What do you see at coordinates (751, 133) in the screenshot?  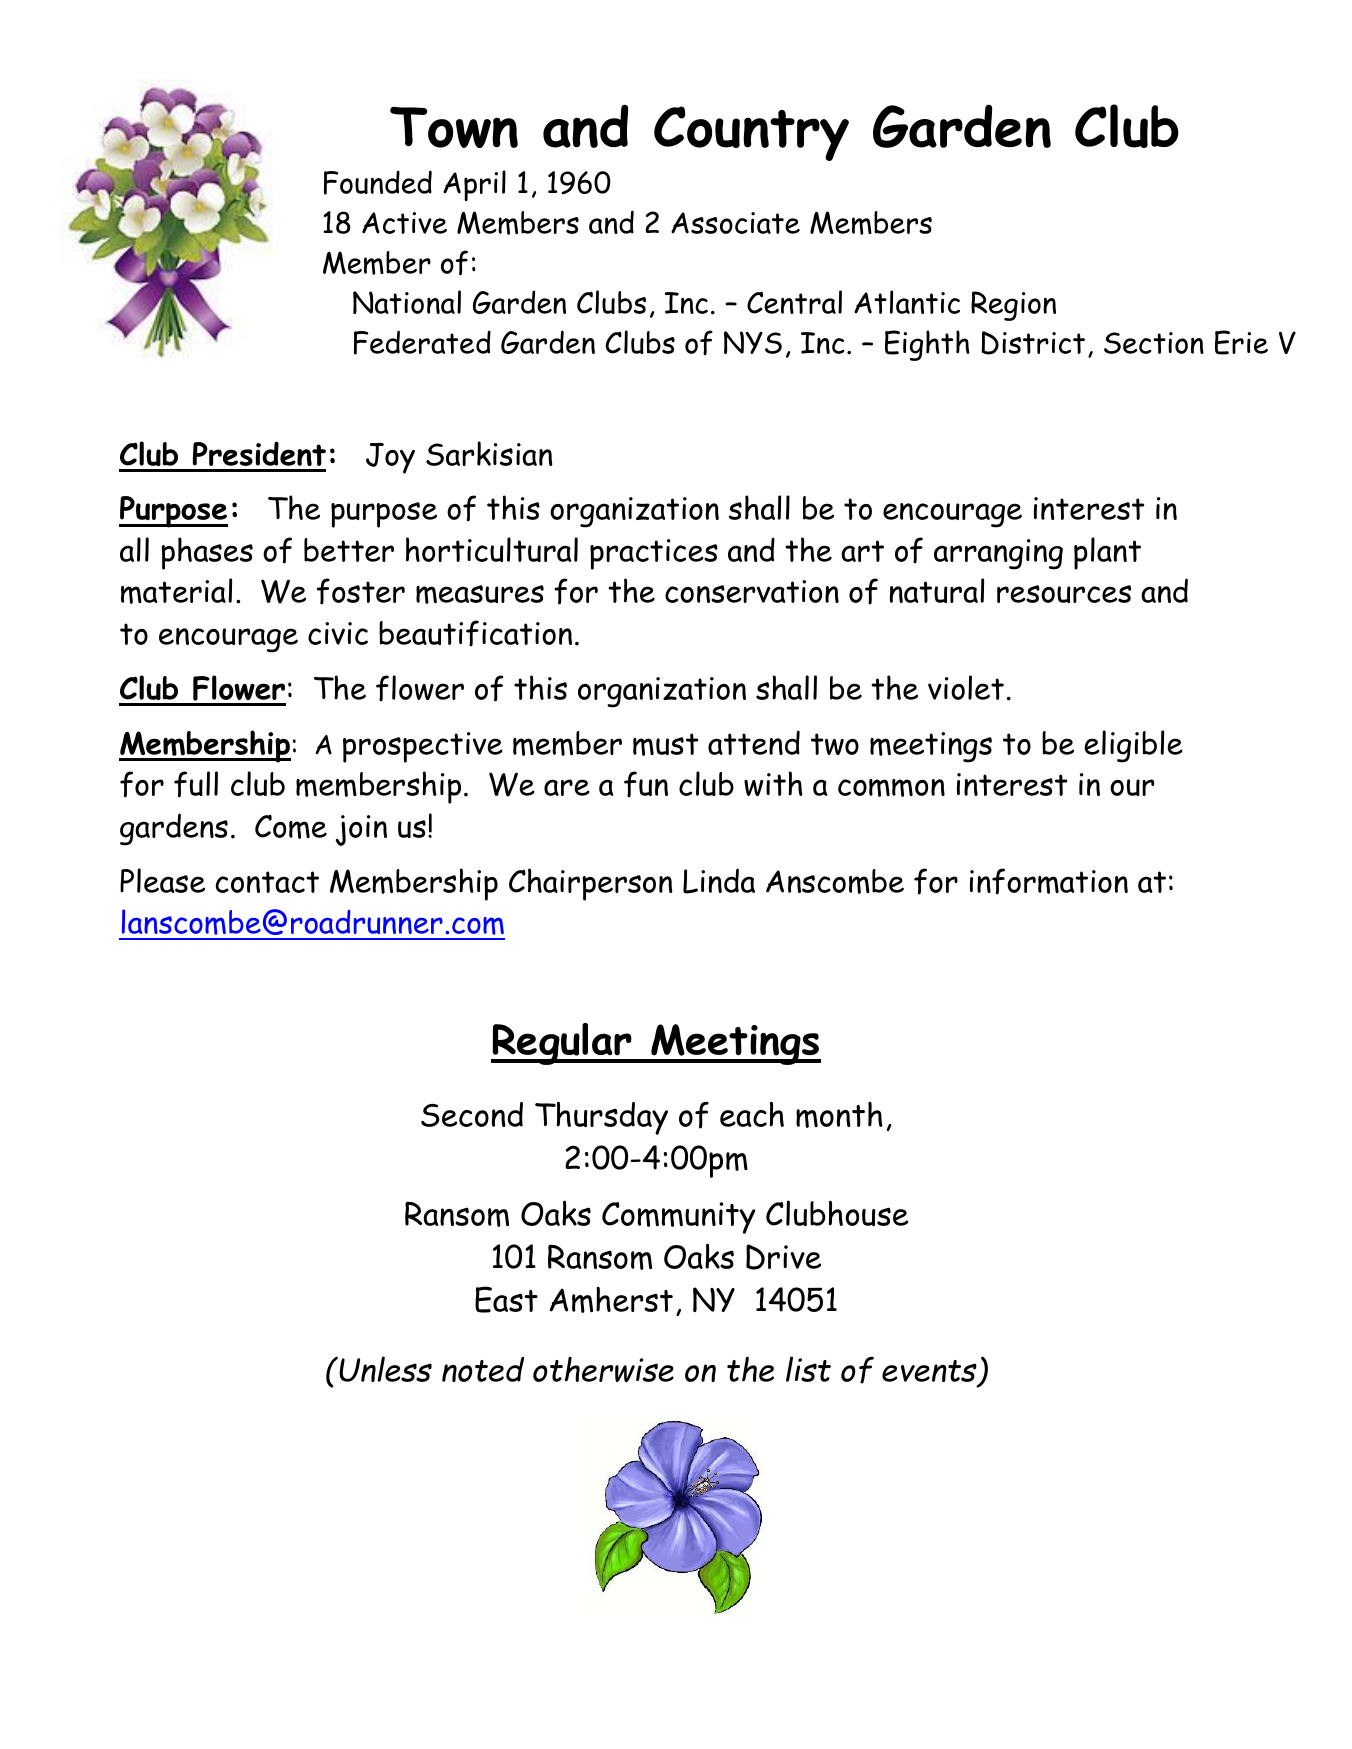 I see `Country` at bounding box center [751, 133].
